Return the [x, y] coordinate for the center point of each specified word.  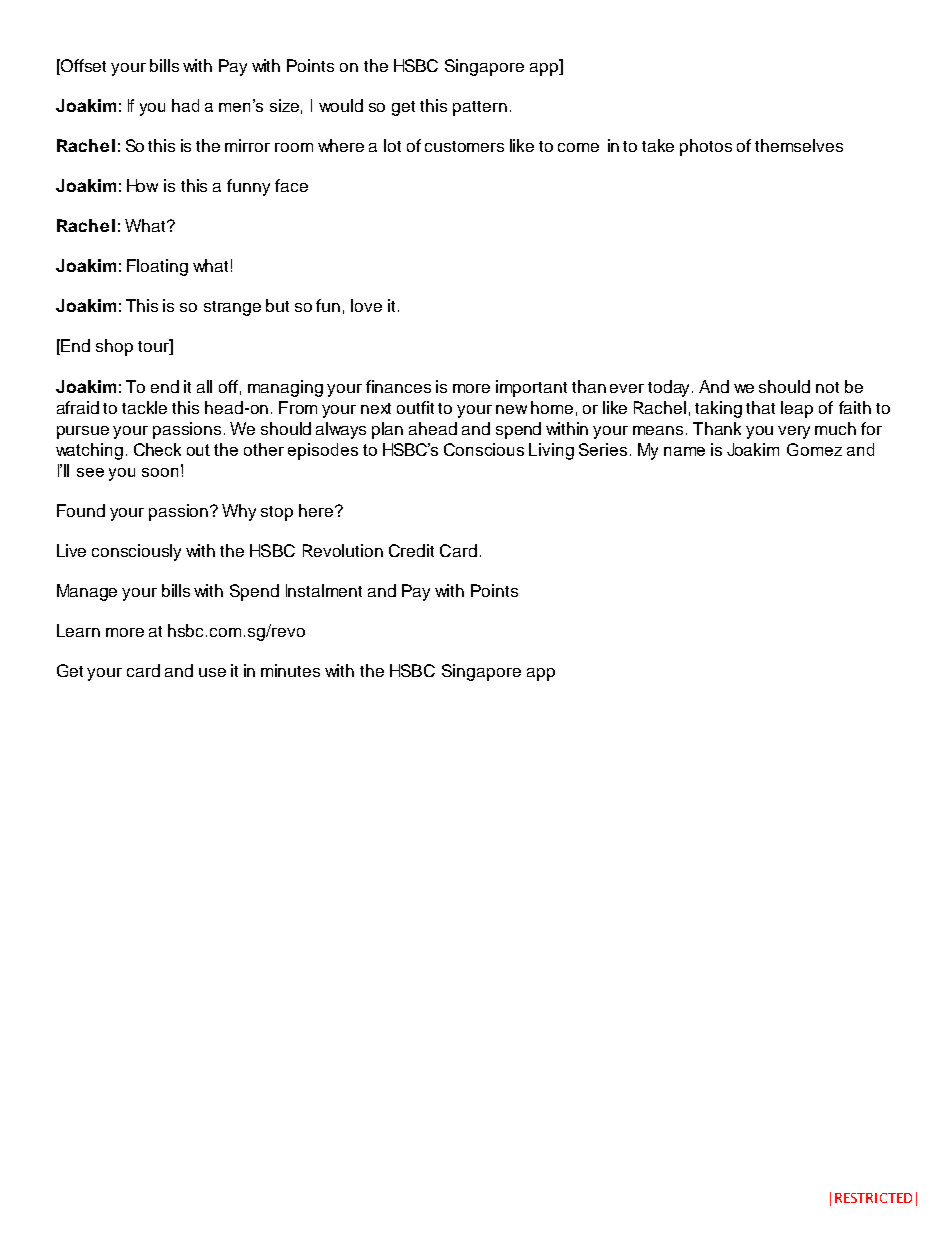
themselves [799, 145]
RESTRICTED [873, 1198]
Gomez [814, 449]
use [212, 672]
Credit [411, 550]
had [185, 105]
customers [464, 146]
